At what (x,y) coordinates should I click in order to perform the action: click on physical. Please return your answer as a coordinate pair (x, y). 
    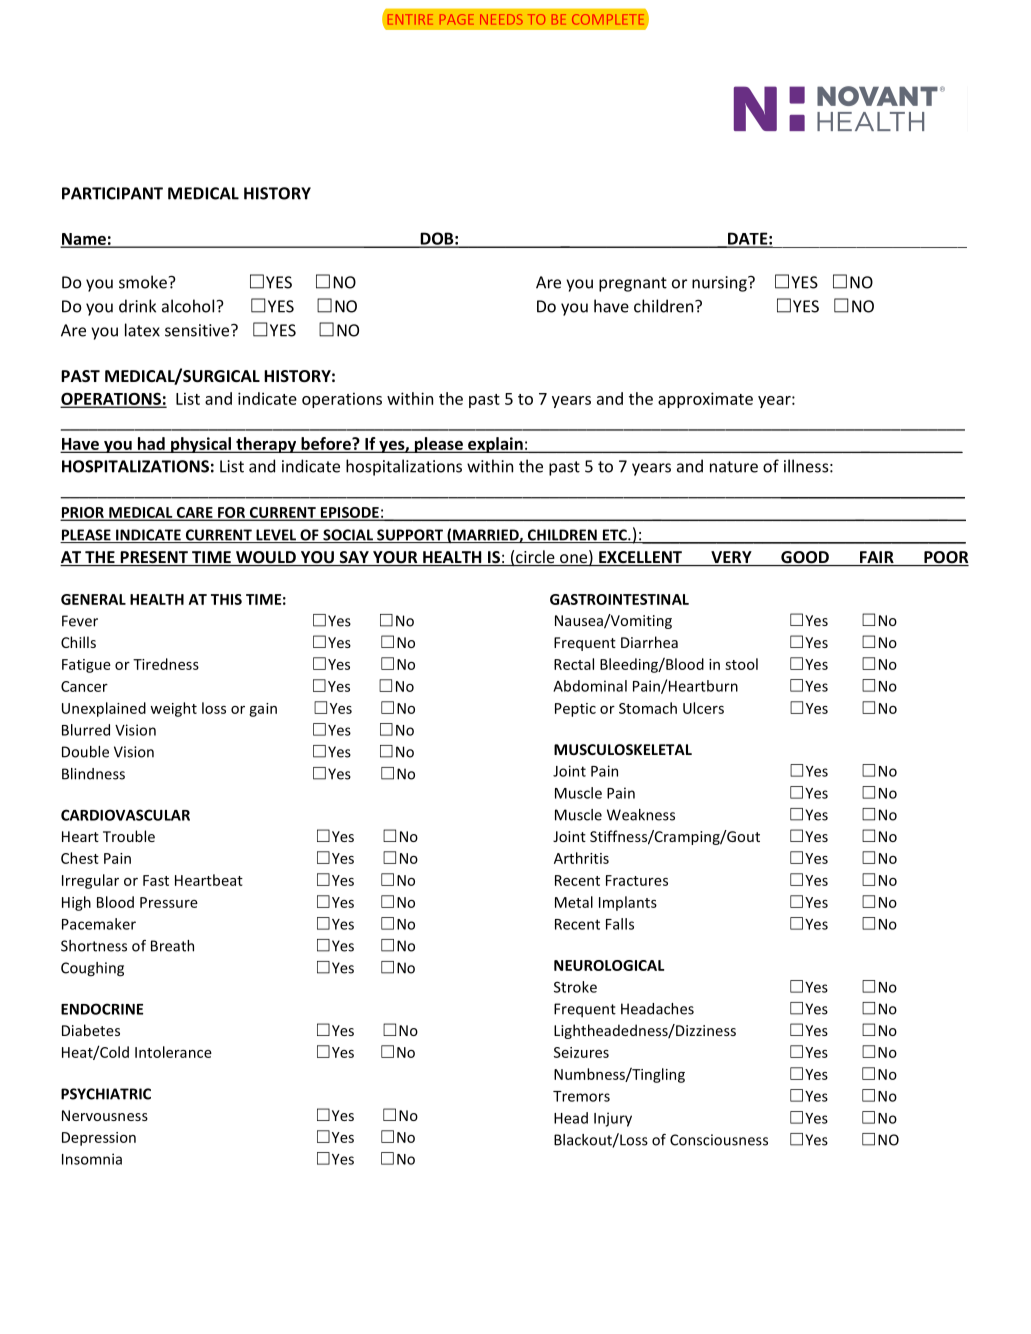
    Looking at the image, I should click on (201, 445).
